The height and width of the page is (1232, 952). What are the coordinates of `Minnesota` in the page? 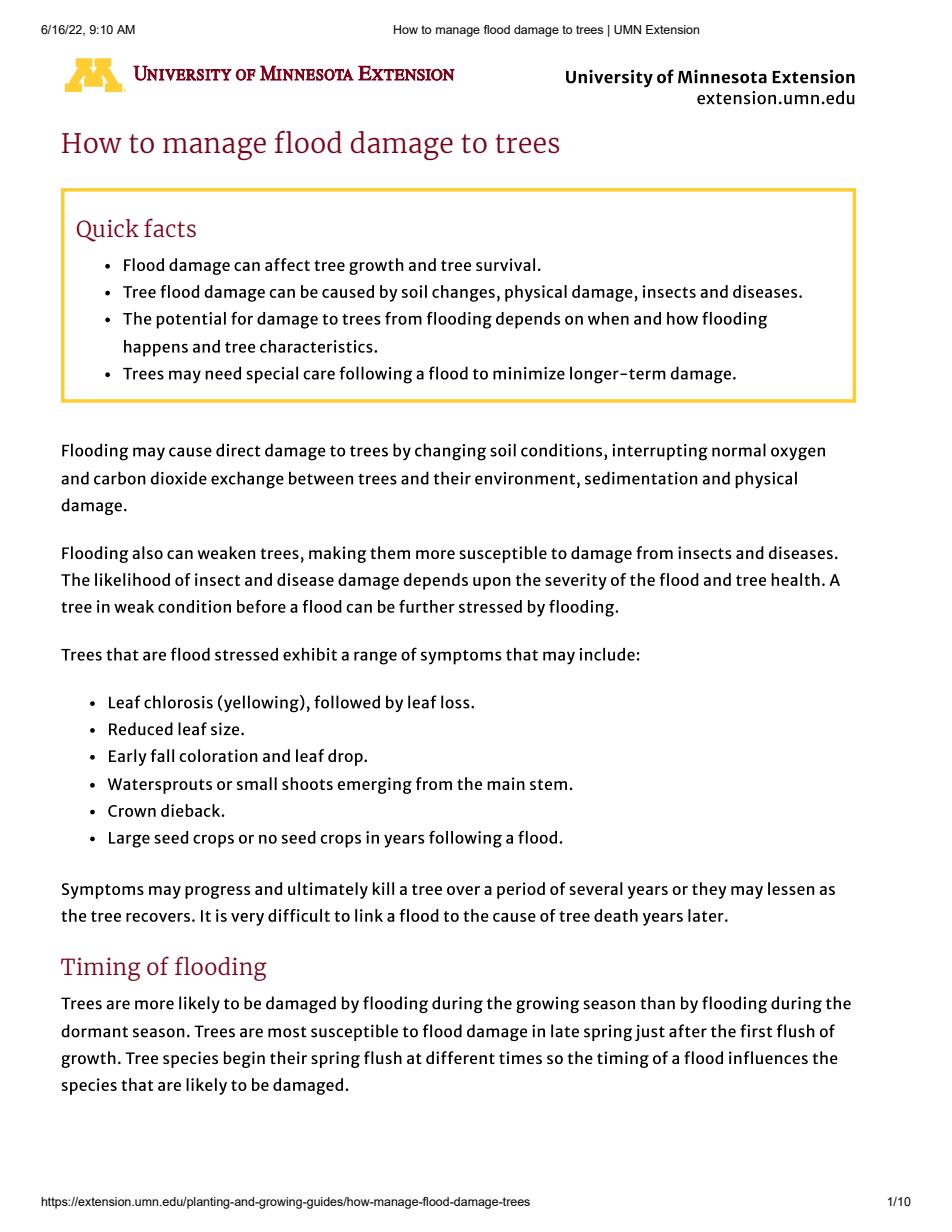 It's located at (722, 77).
